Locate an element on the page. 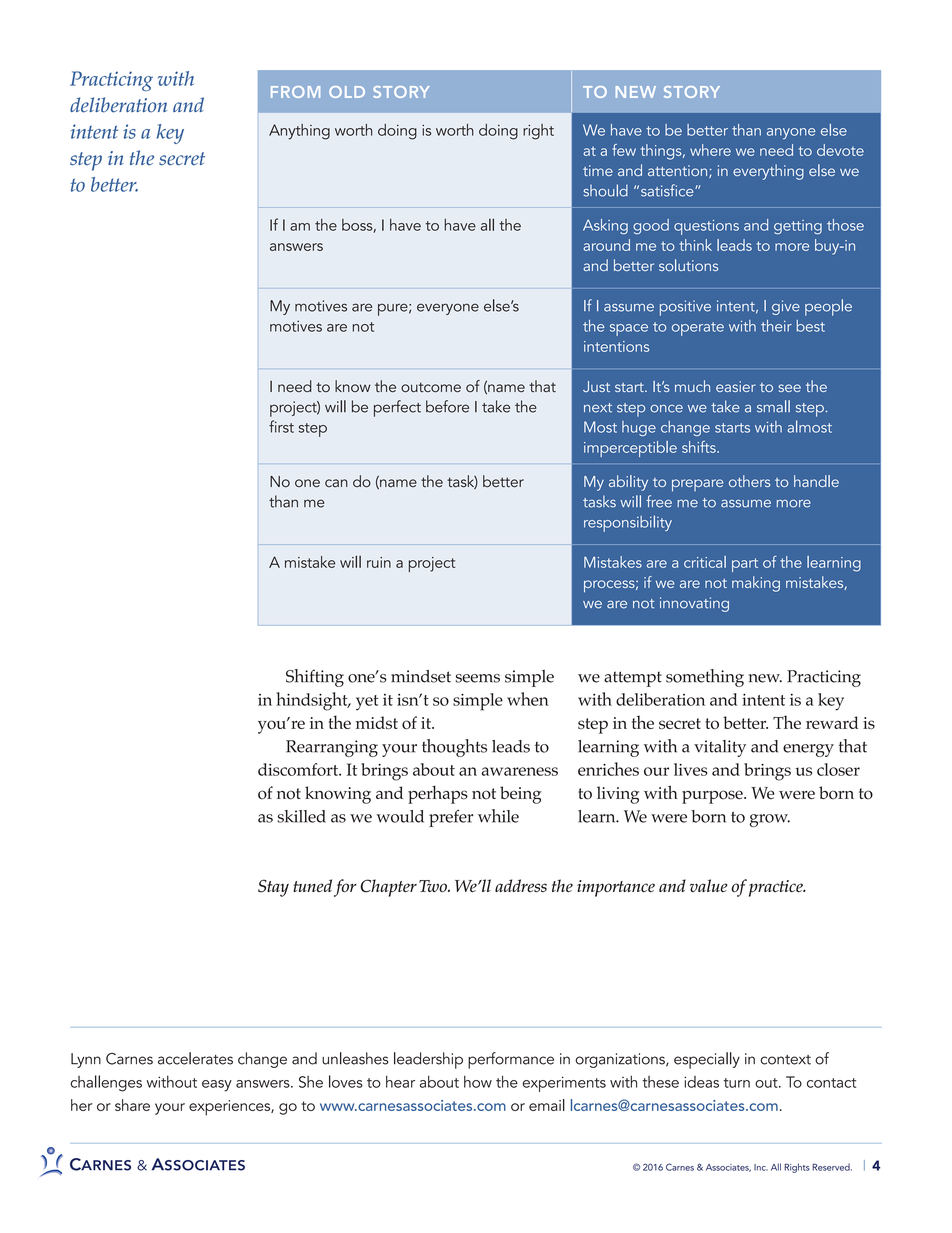  OLD is located at coordinates (347, 92).
